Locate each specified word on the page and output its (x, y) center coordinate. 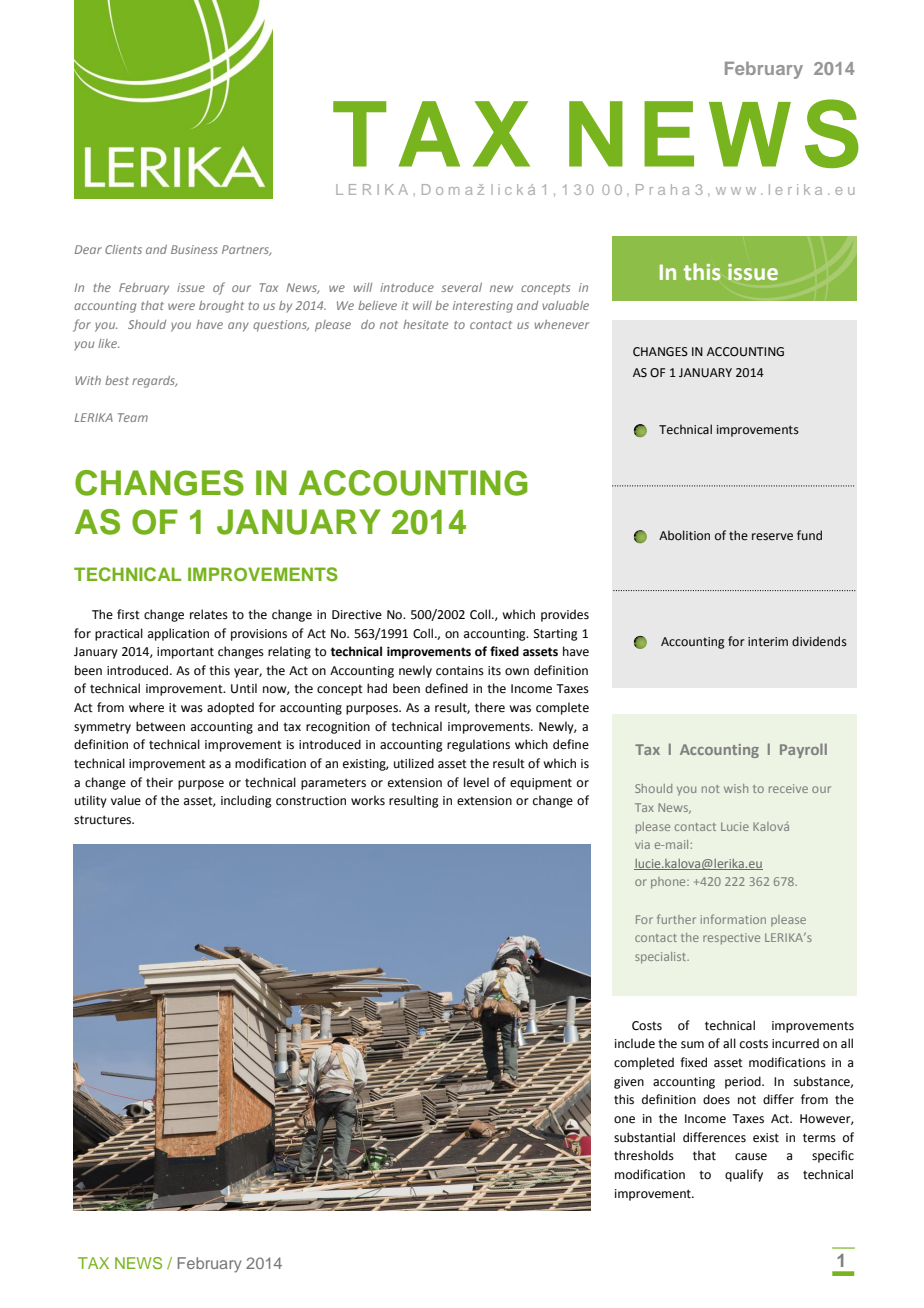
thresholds (644, 1155)
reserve (772, 537)
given (629, 1083)
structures (104, 820)
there (490, 707)
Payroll (803, 750)
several (461, 287)
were (181, 306)
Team (133, 417)
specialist (662, 958)
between (160, 726)
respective (731, 939)
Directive (357, 615)
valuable (565, 305)
